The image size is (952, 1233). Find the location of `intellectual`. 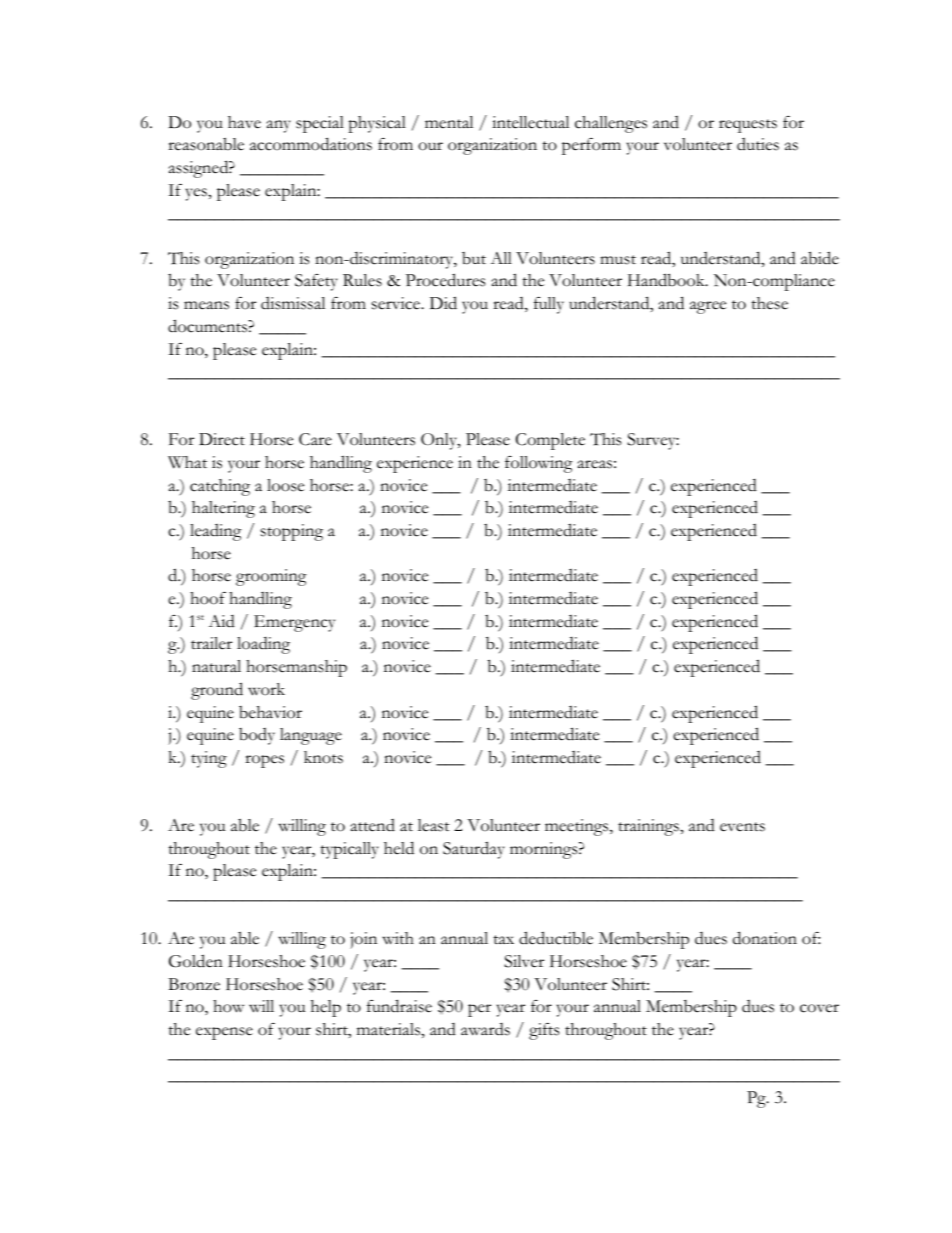

intellectual is located at coordinates (530, 122).
